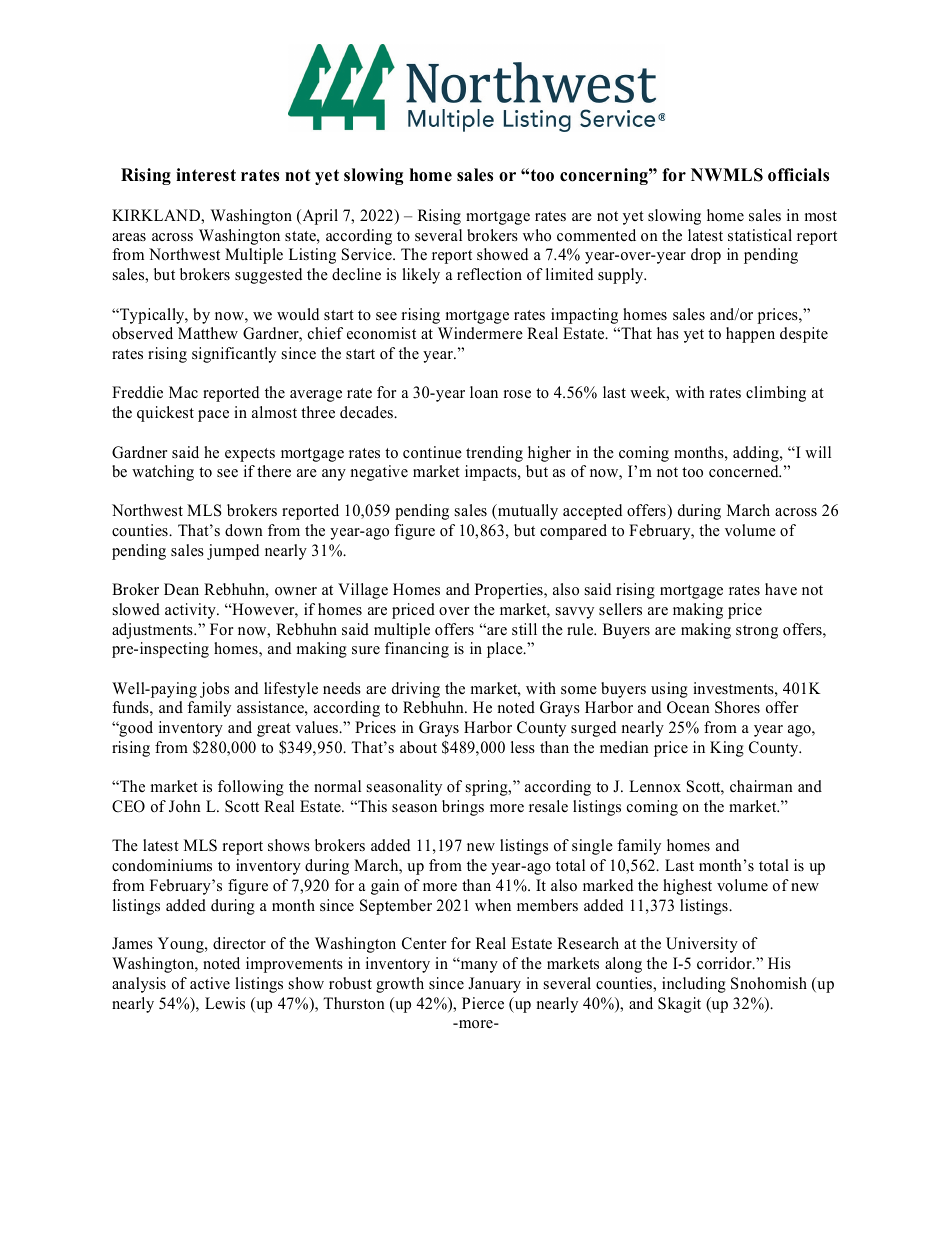 The width and height of the screenshot is (952, 1233). I want to click on who, so click(537, 235).
